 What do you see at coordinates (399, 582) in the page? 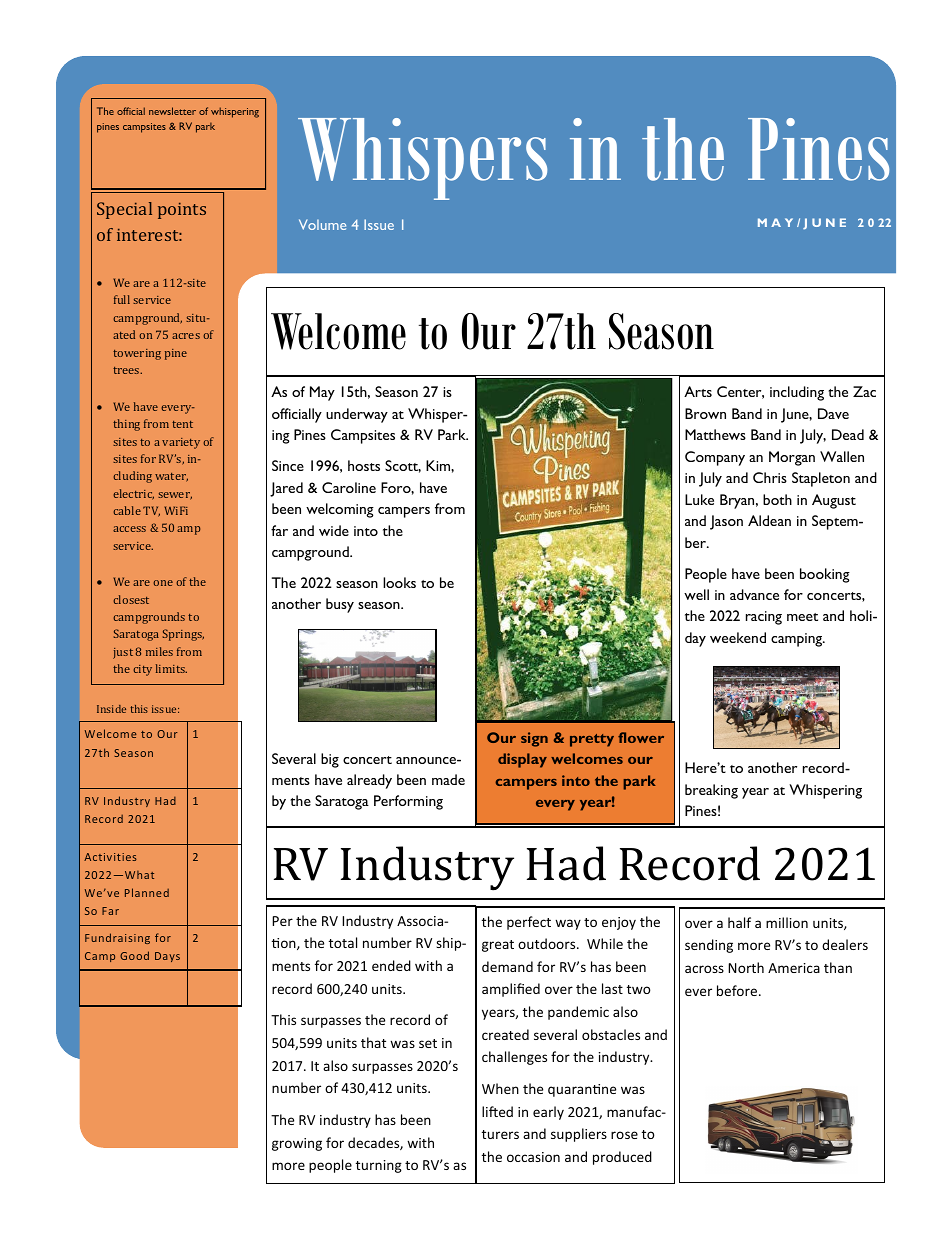
I see `looks` at bounding box center [399, 582].
